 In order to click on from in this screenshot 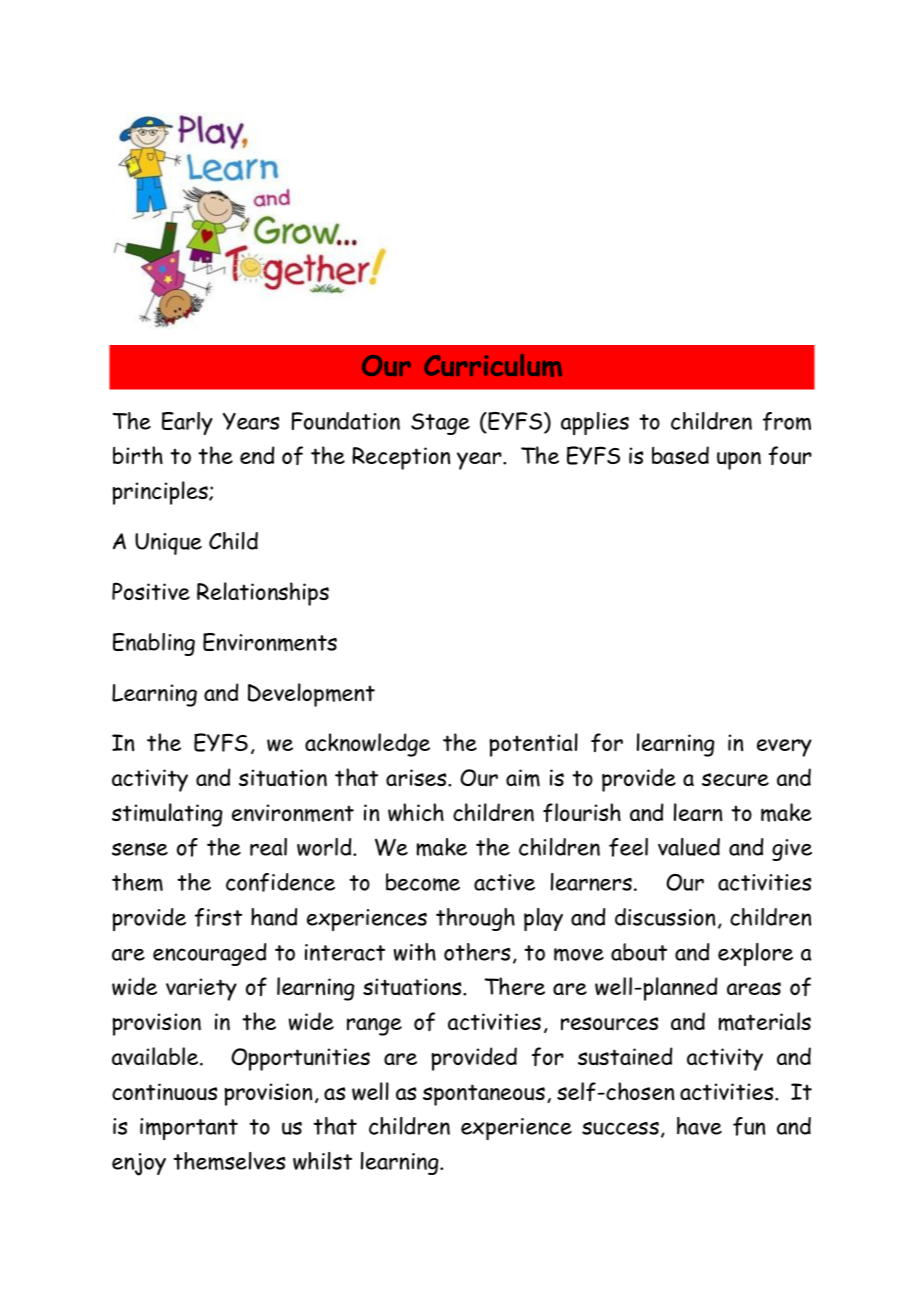, I will do `click(787, 421)`.
